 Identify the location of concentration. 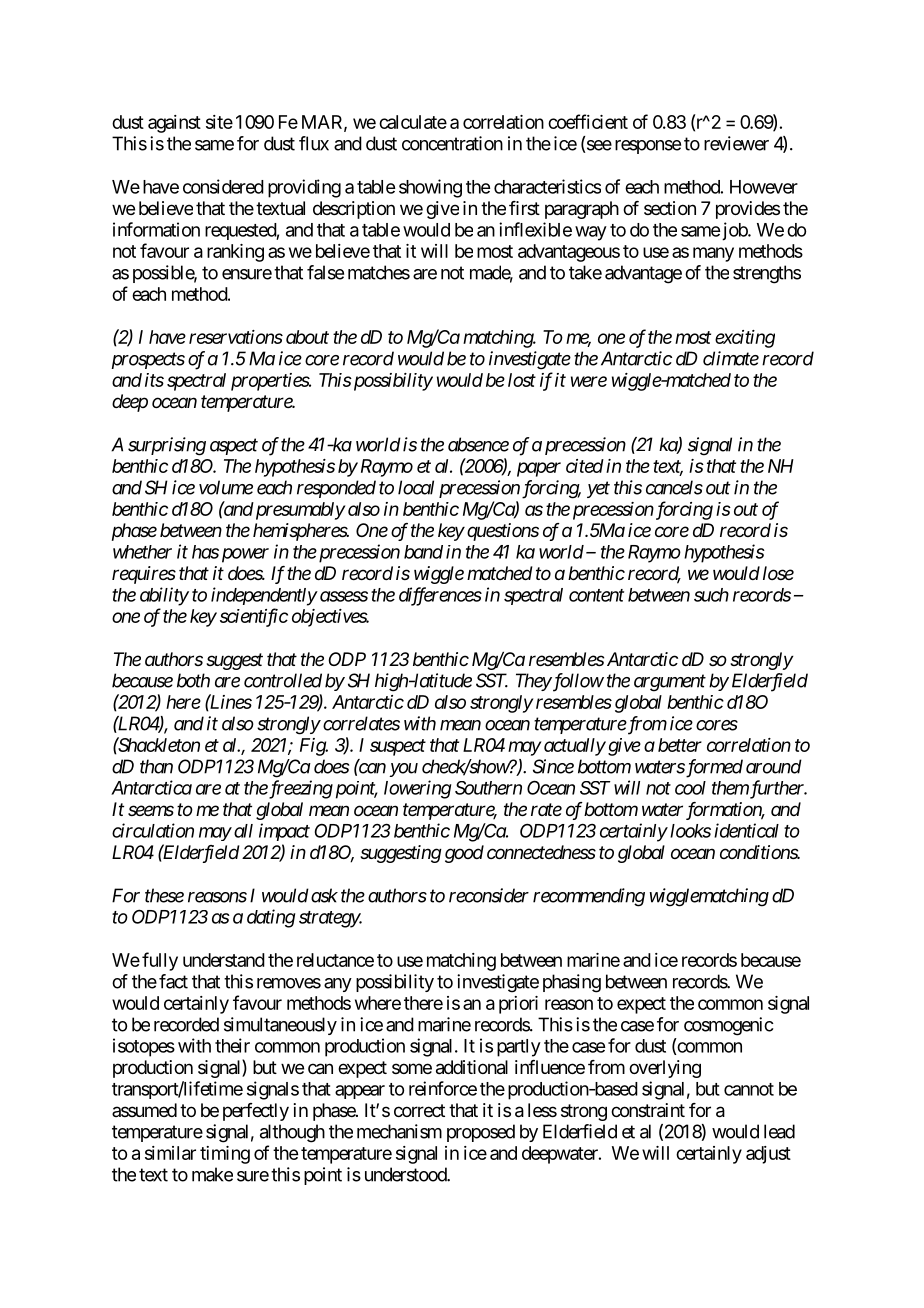
(452, 143).
